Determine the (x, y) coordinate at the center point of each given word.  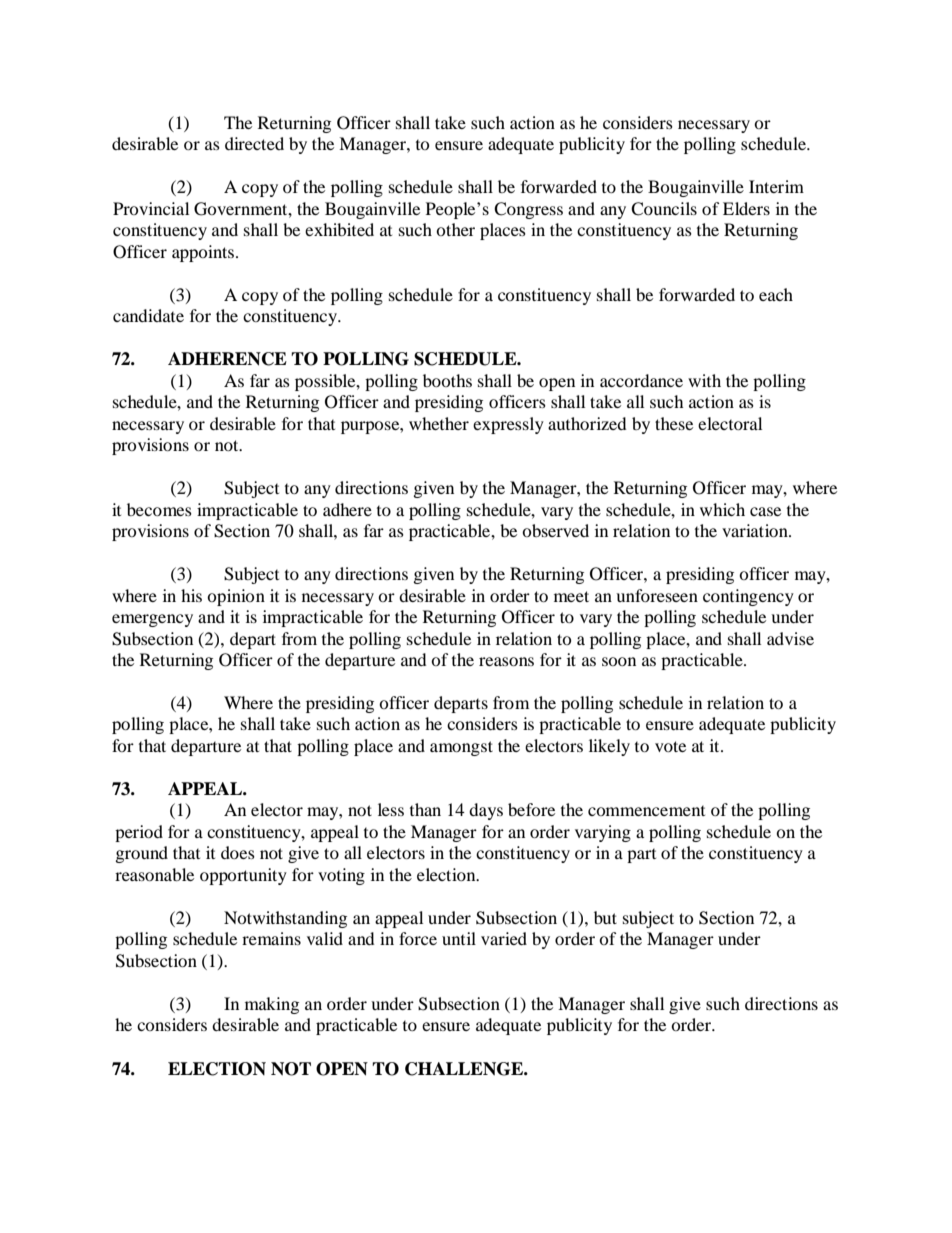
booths (447, 380)
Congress (528, 210)
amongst (461, 748)
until (459, 938)
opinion (236, 597)
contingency (748, 597)
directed (254, 143)
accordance (641, 380)
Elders (746, 208)
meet (571, 596)
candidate (148, 315)
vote (670, 746)
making (272, 1005)
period (139, 833)
